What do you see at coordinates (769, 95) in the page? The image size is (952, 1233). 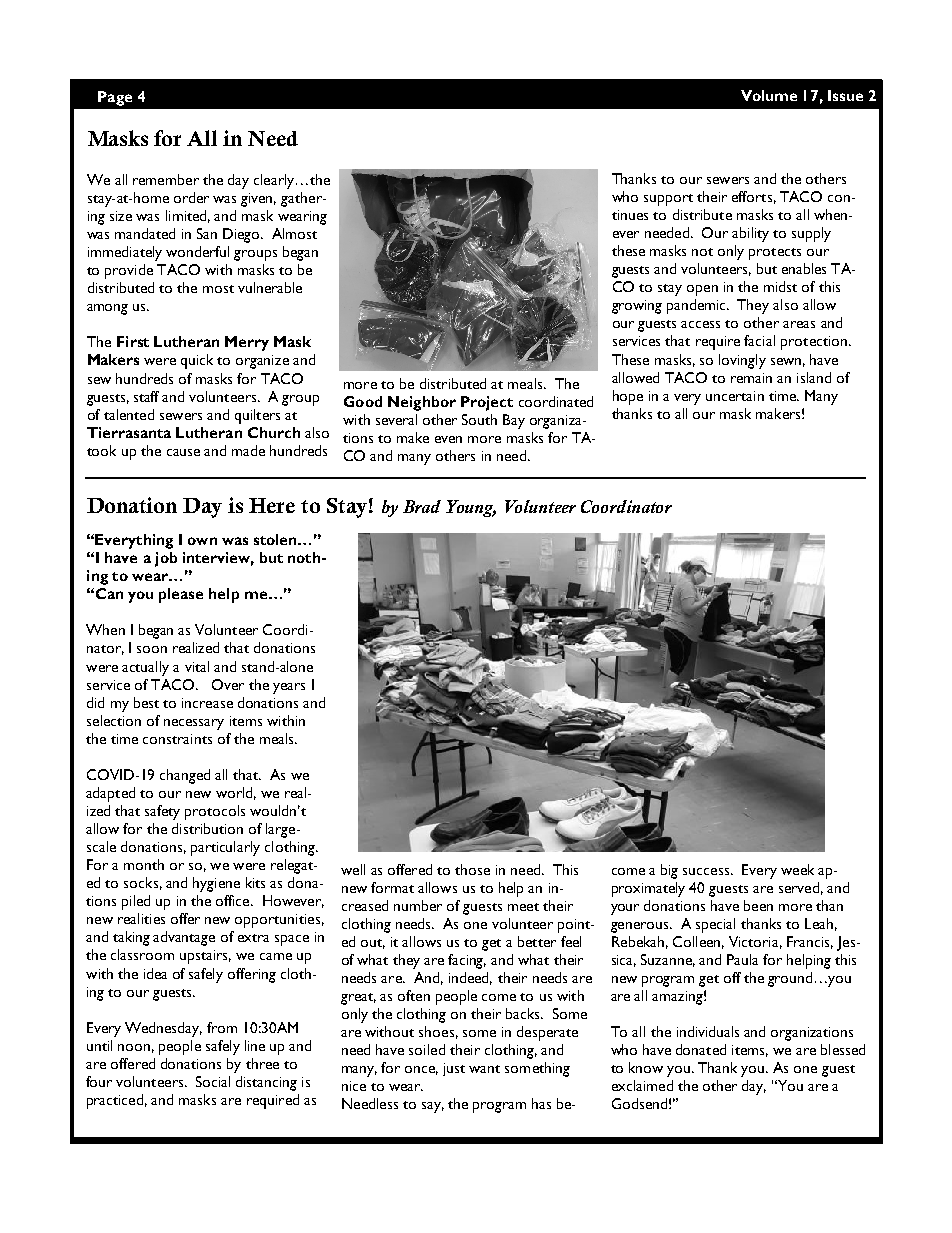 I see `Volume` at bounding box center [769, 95].
